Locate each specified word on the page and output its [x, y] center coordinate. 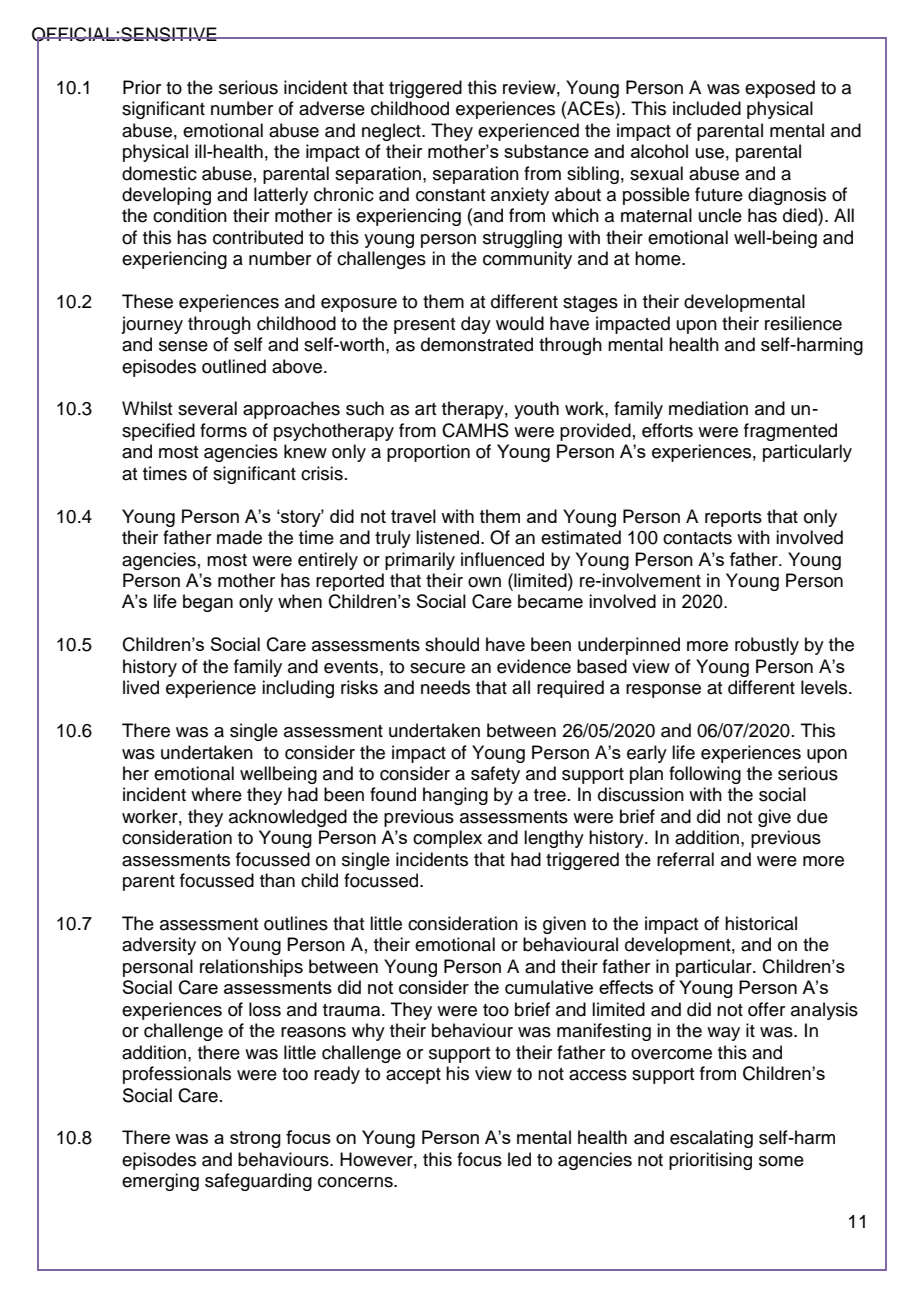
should [452, 644]
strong [255, 1139]
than [277, 880]
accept [413, 1076]
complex [447, 839]
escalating [711, 1139]
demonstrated [477, 344]
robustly [767, 646]
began [208, 603]
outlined [234, 366]
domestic [159, 173]
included [707, 108]
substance [546, 151]
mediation [708, 408]
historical [761, 923]
